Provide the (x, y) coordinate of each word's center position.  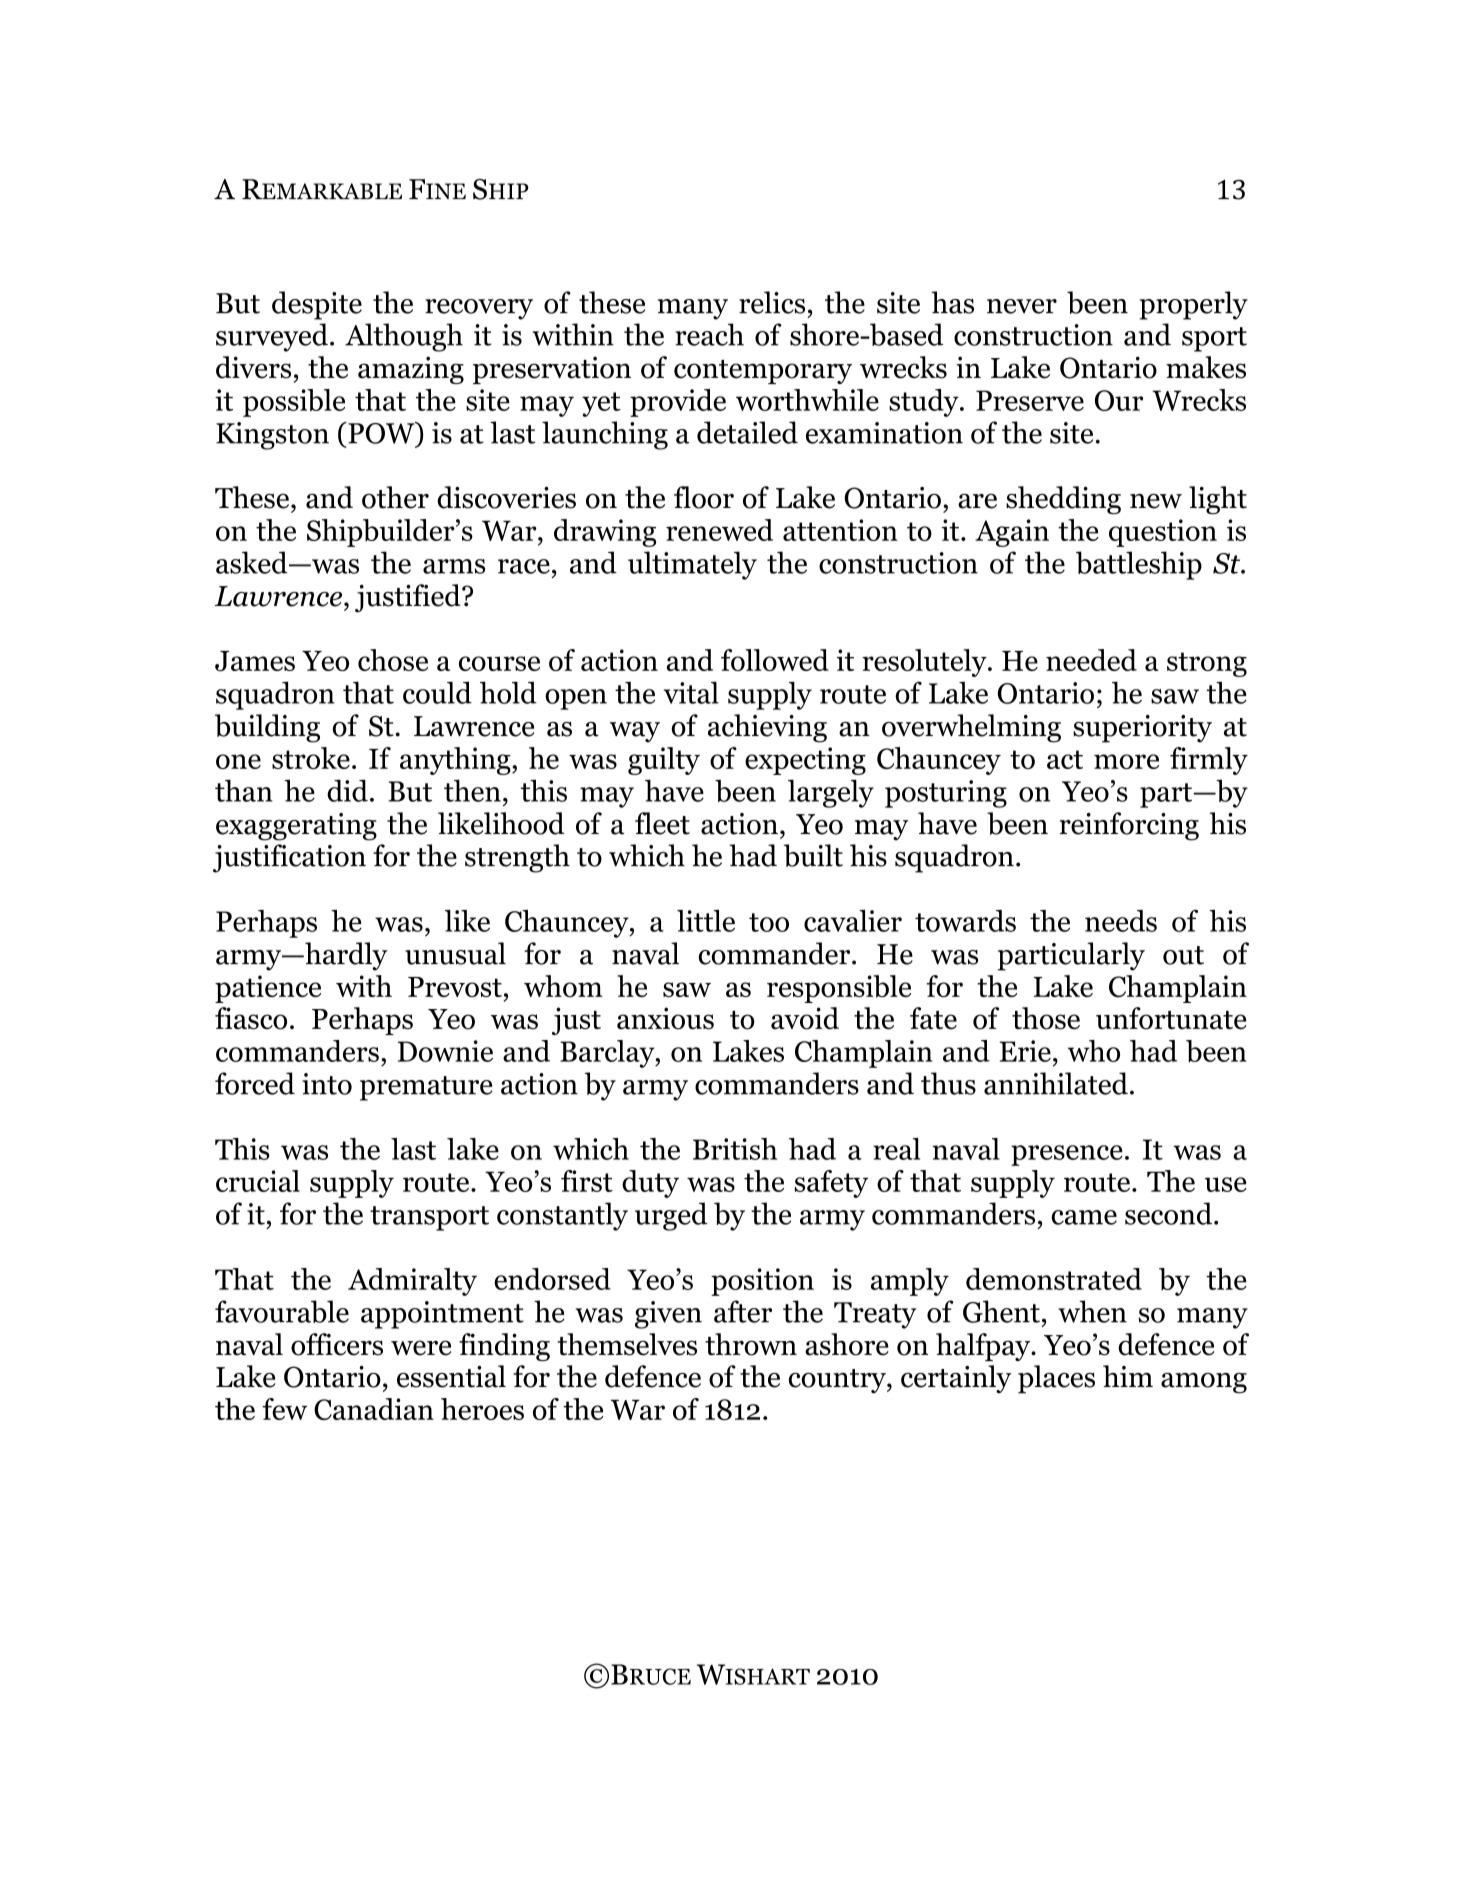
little (706, 921)
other (395, 497)
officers (337, 1344)
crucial (258, 1181)
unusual (455, 953)
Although (404, 337)
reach (709, 334)
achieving (767, 728)
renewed (719, 530)
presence (1067, 1155)
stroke (311, 758)
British (735, 1149)
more (1126, 761)
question (1163, 533)
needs (1121, 921)
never (1022, 306)
